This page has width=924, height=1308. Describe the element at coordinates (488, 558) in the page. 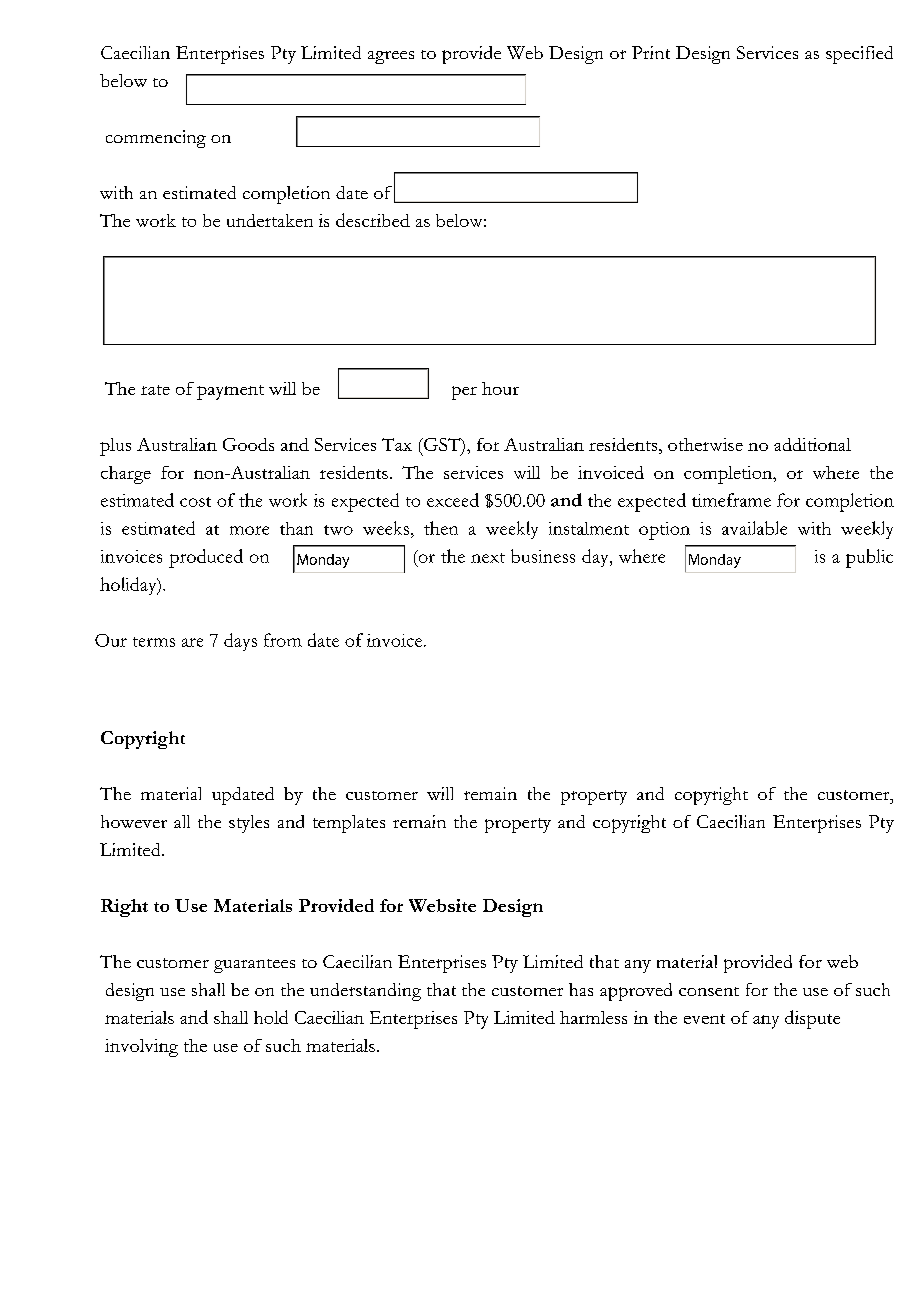

I see `next` at that location.
